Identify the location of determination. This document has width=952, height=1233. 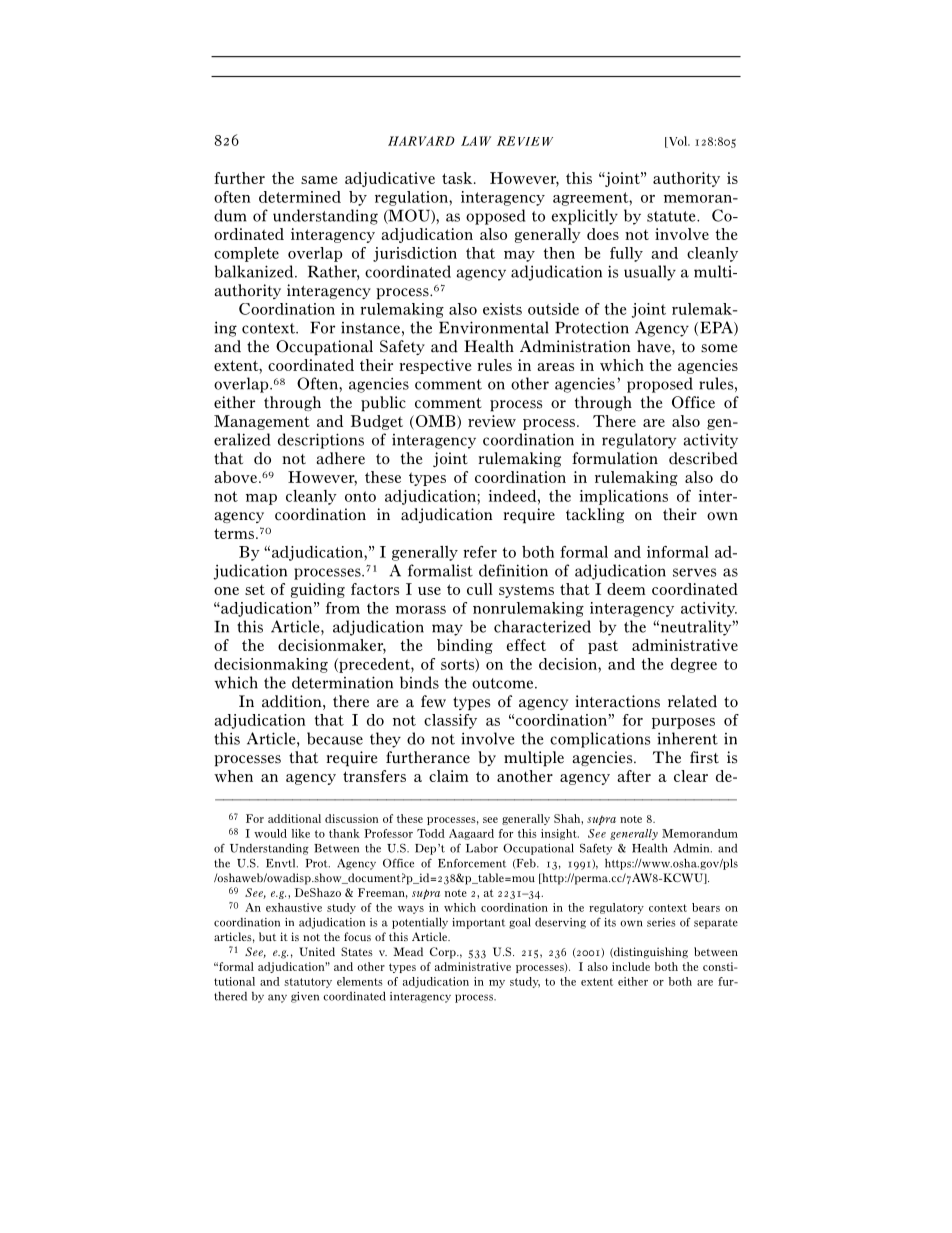
(342, 682).
